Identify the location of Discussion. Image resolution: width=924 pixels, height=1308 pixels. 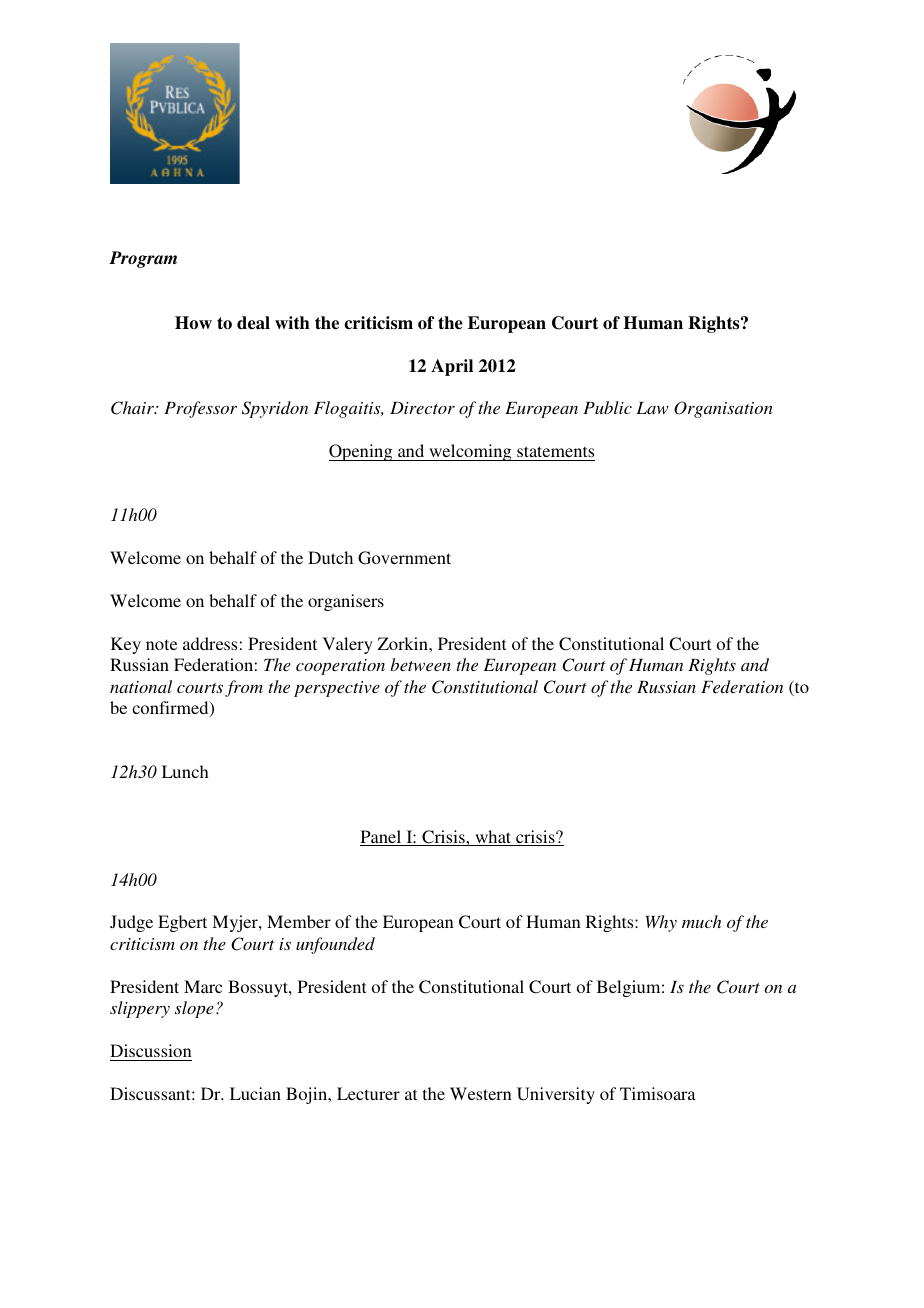
(151, 1050).
